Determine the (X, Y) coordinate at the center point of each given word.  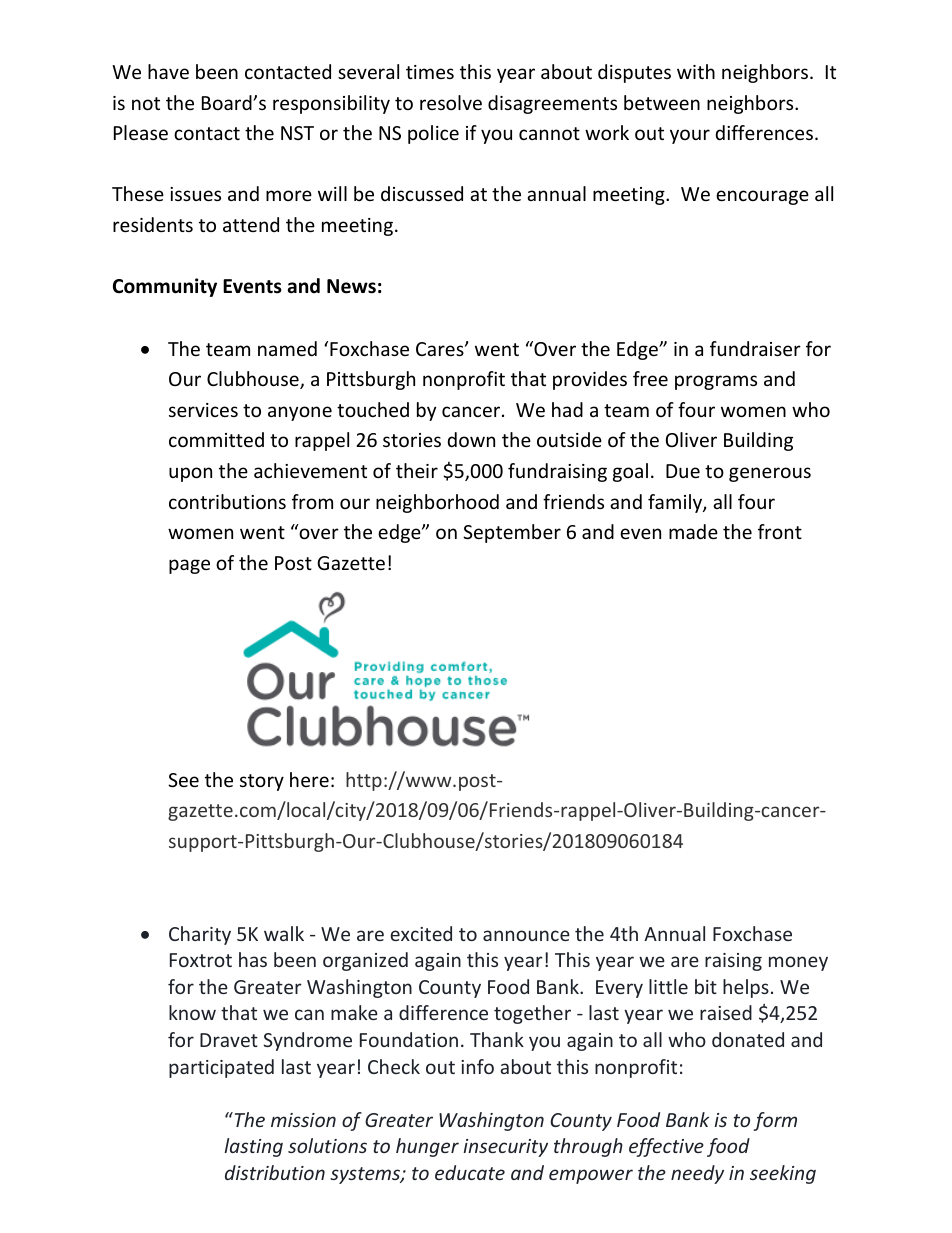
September (512, 533)
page (189, 566)
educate (470, 1172)
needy (697, 1174)
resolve (451, 102)
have (168, 71)
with (696, 71)
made (693, 531)
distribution (275, 1172)
